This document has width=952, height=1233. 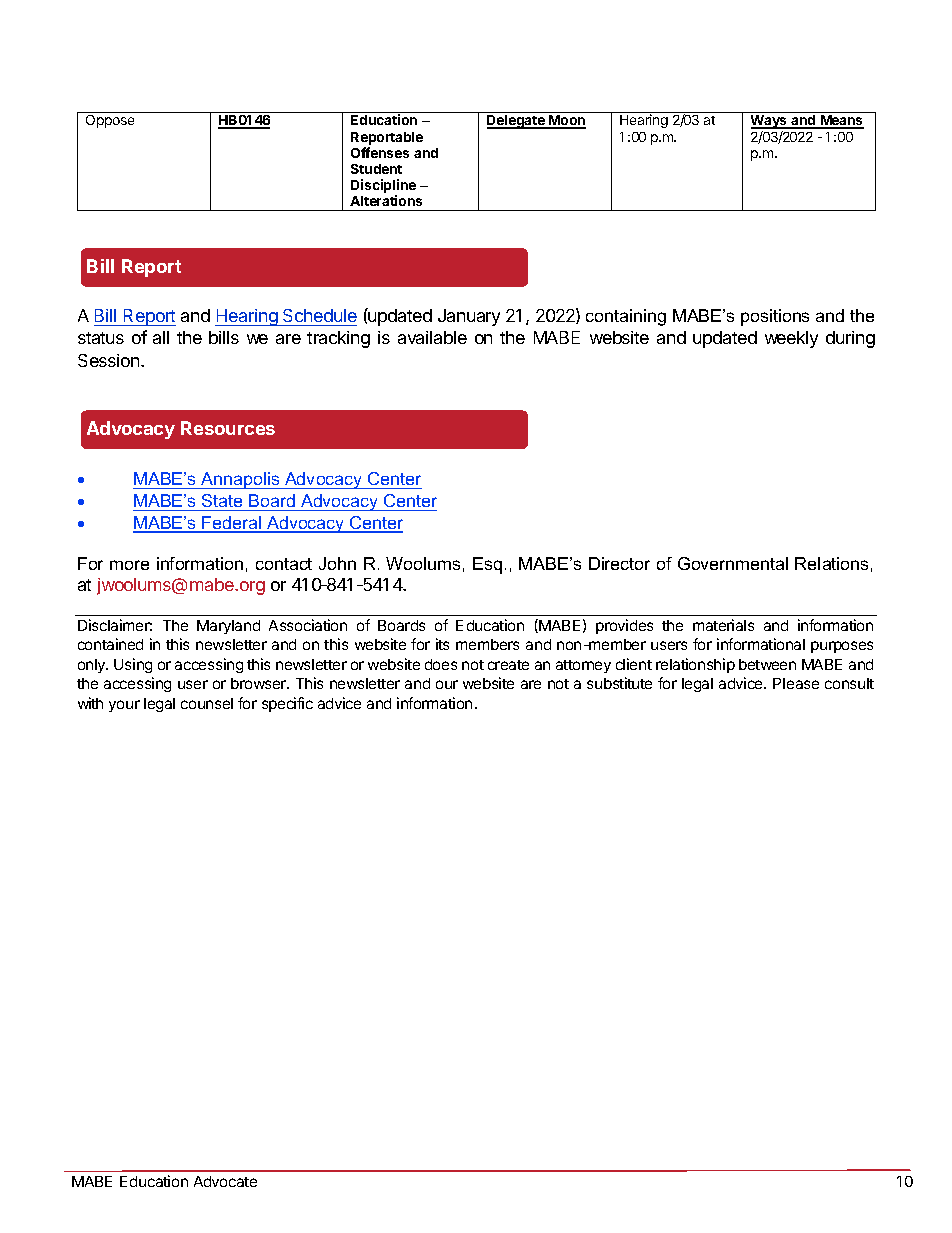 I want to click on Oppose, so click(x=110, y=121).
